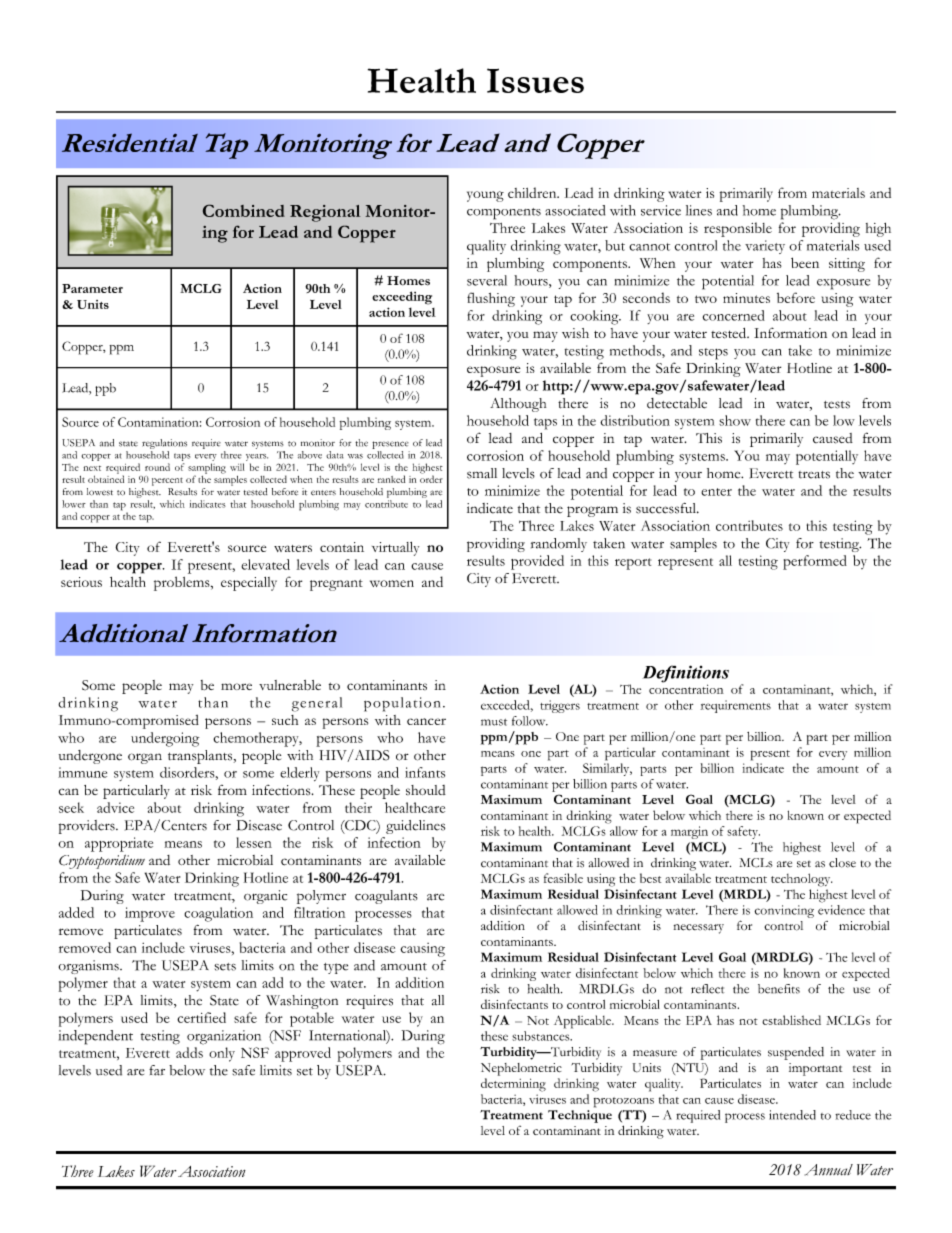 The image size is (952, 1233). Describe the element at coordinates (713, 354) in the screenshot. I see `steps` at that location.
